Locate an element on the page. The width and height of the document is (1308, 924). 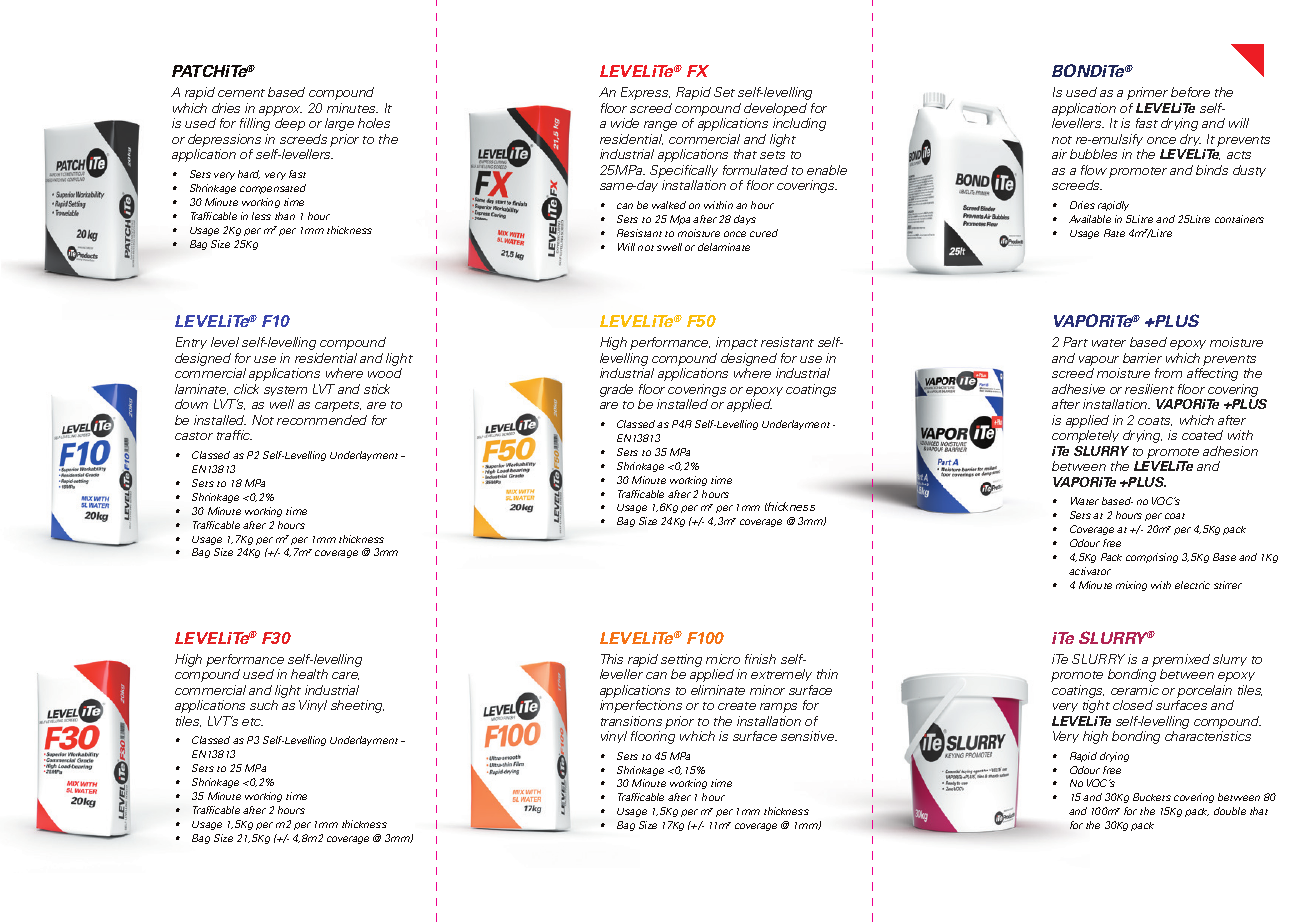
developed is located at coordinates (775, 109).
